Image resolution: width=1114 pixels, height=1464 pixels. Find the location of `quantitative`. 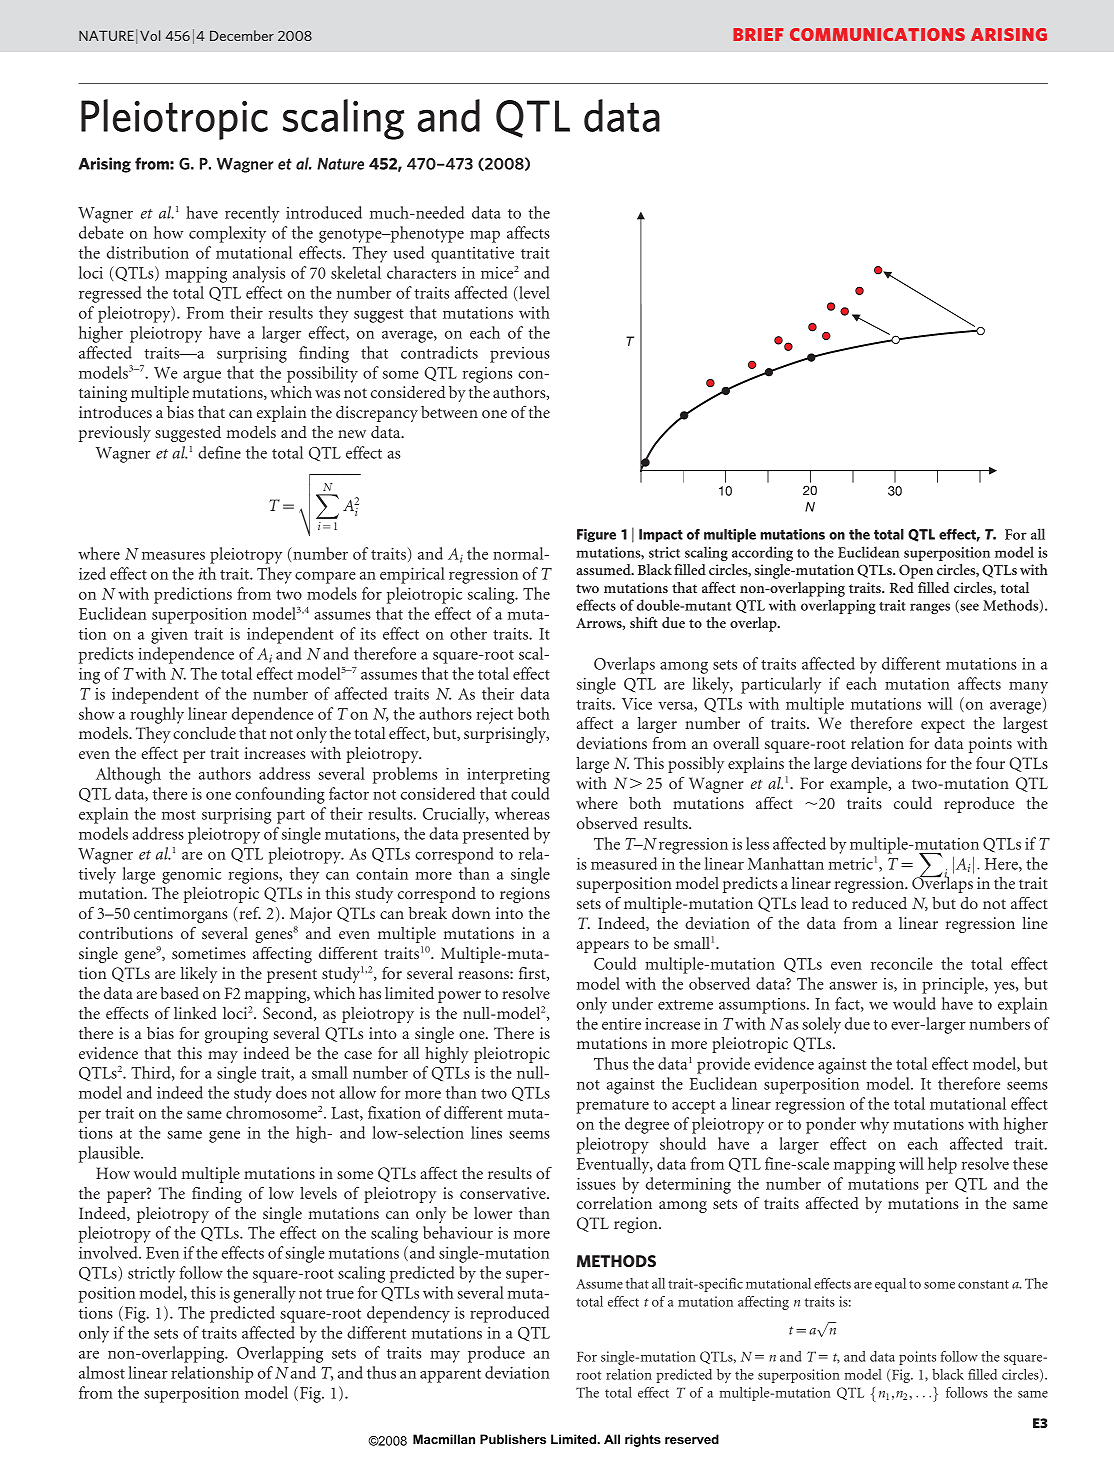

quantitative is located at coordinates (472, 255).
